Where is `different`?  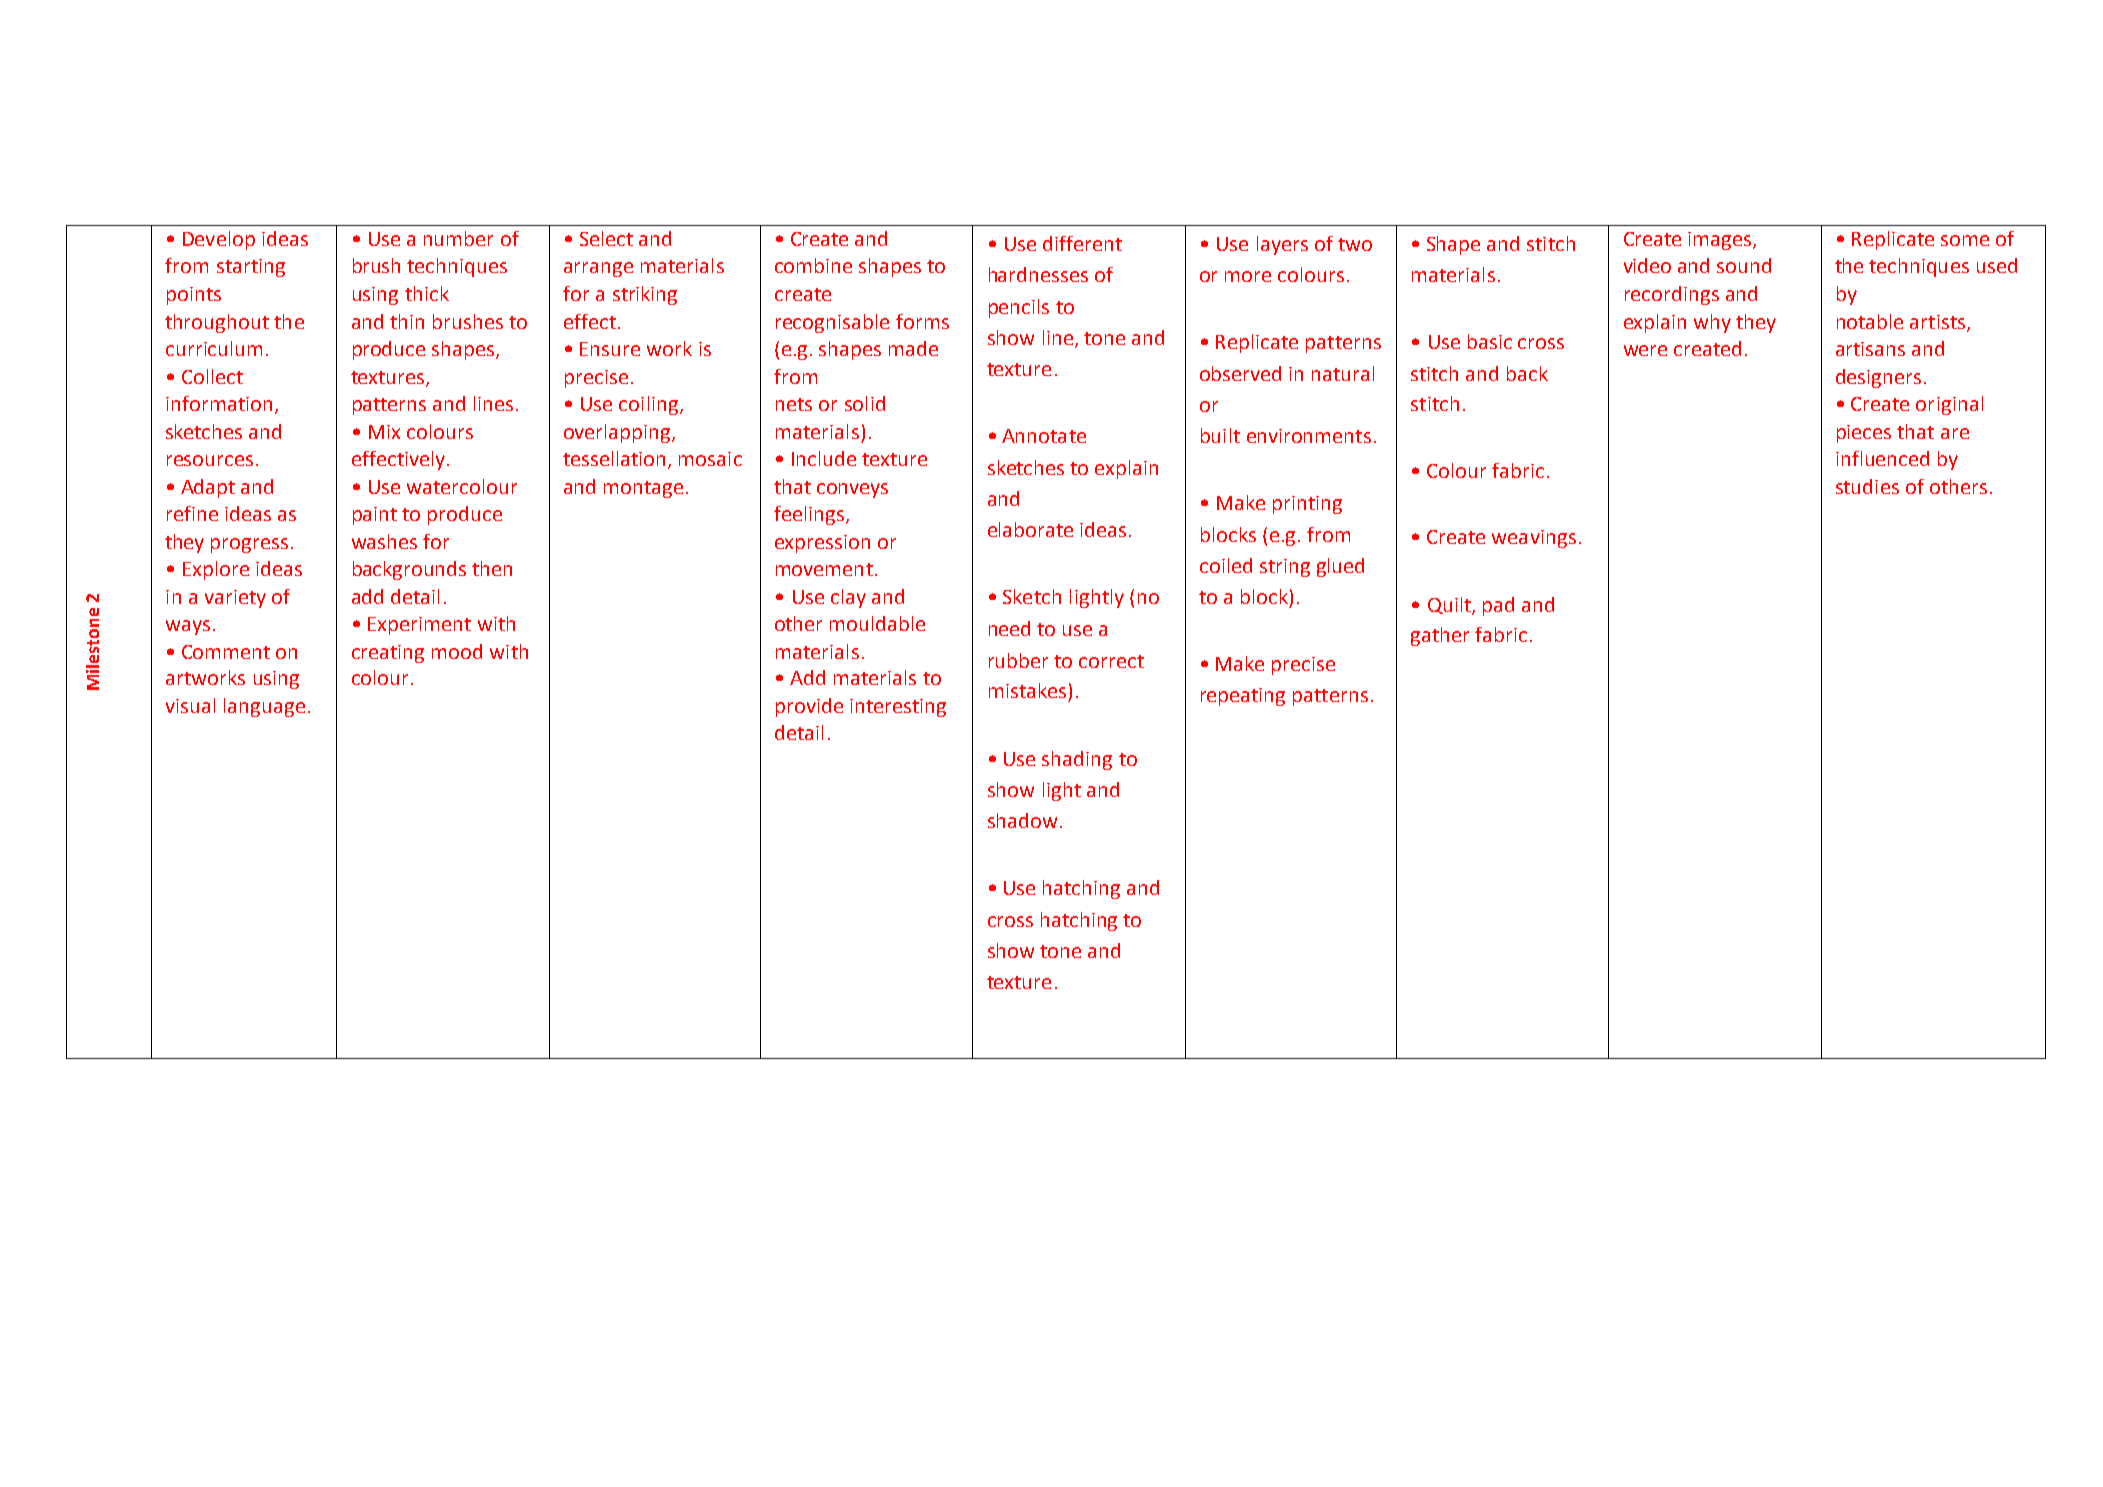 different is located at coordinates (1082, 243).
